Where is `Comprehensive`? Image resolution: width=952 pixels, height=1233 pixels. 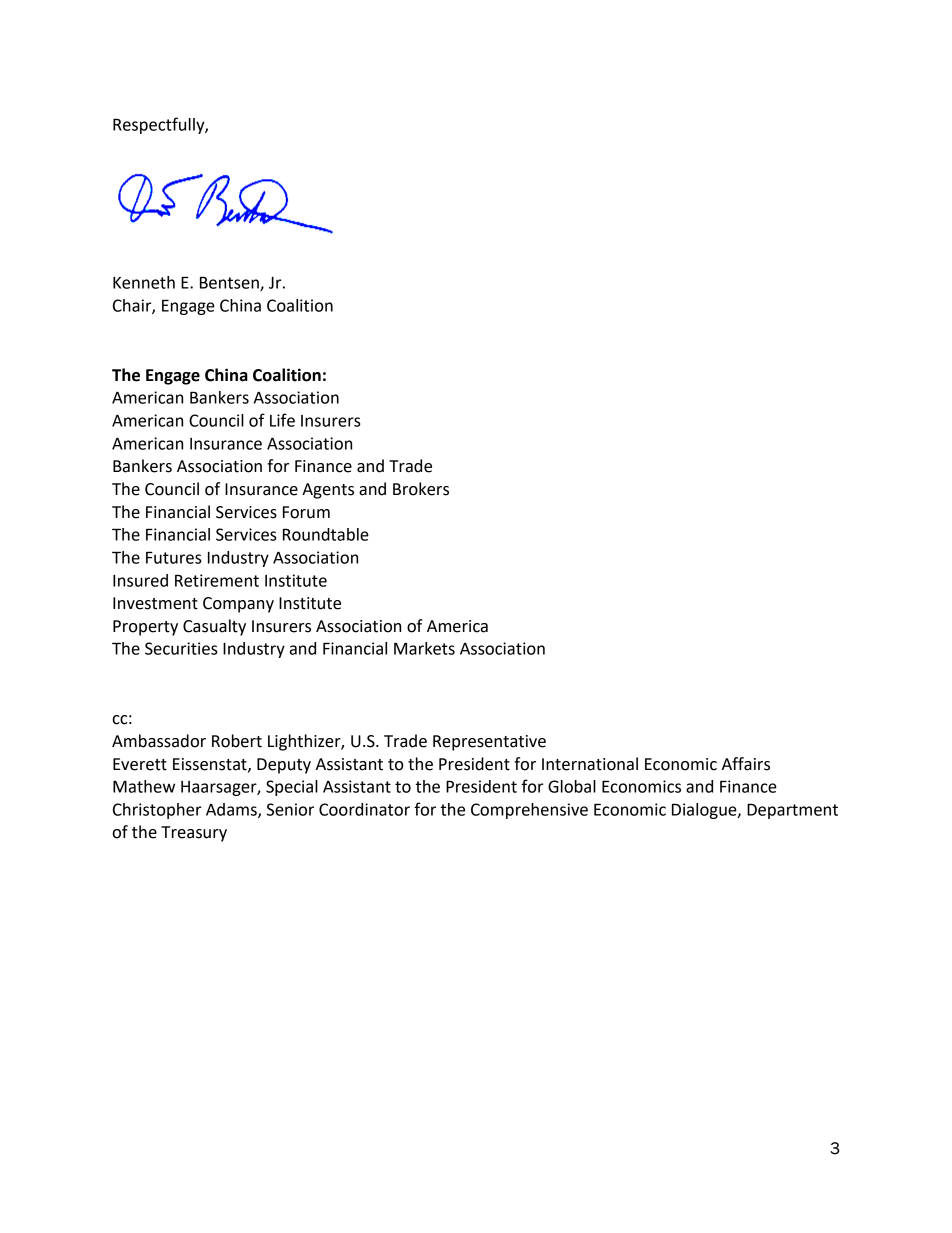 Comprehensive is located at coordinates (529, 811).
